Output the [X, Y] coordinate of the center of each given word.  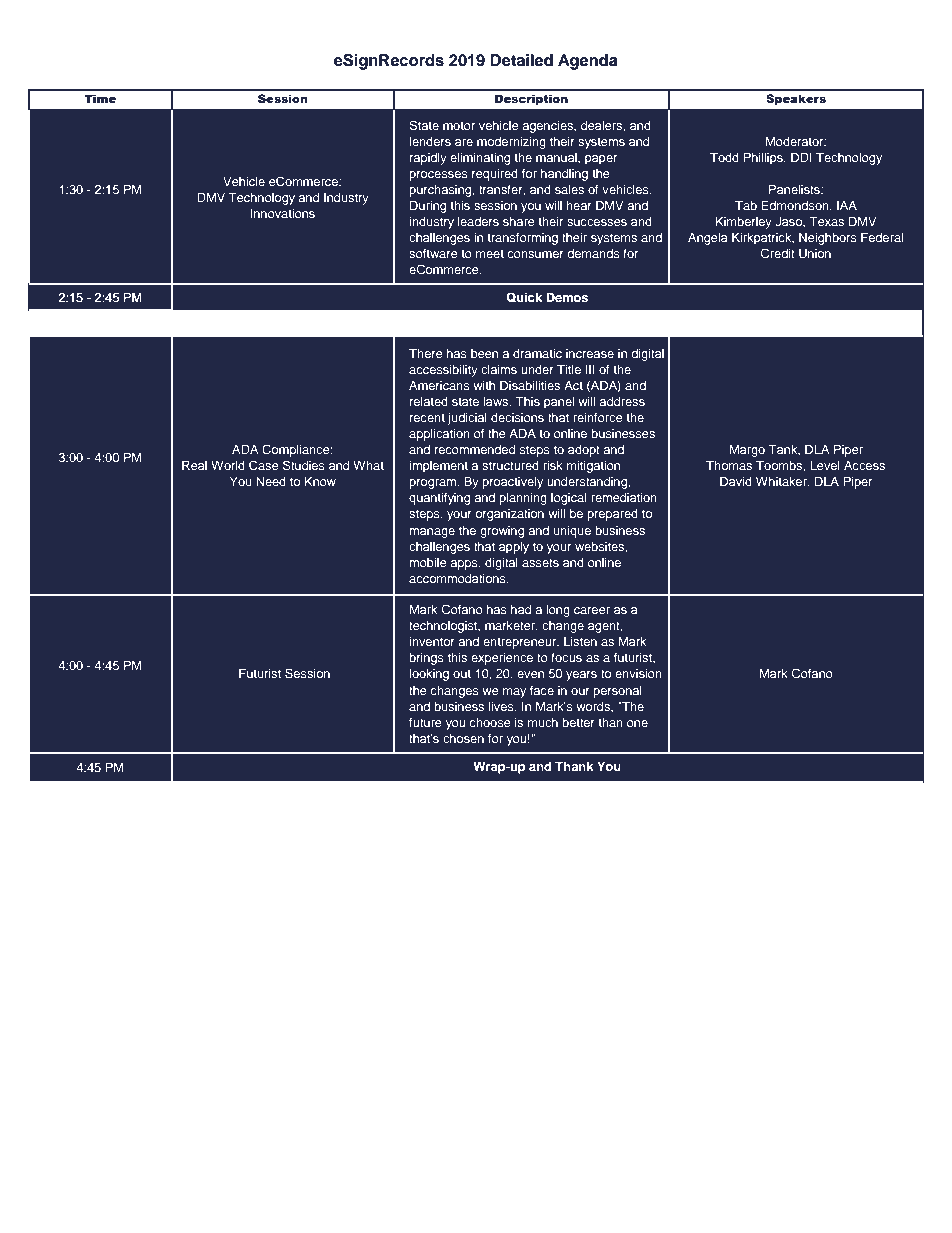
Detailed [521, 60]
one [637, 723]
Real [194, 465]
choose [490, 722]
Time [100, 98]
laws [497, 401]
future [425, 722]
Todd [724, 157]
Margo [747, 450]
